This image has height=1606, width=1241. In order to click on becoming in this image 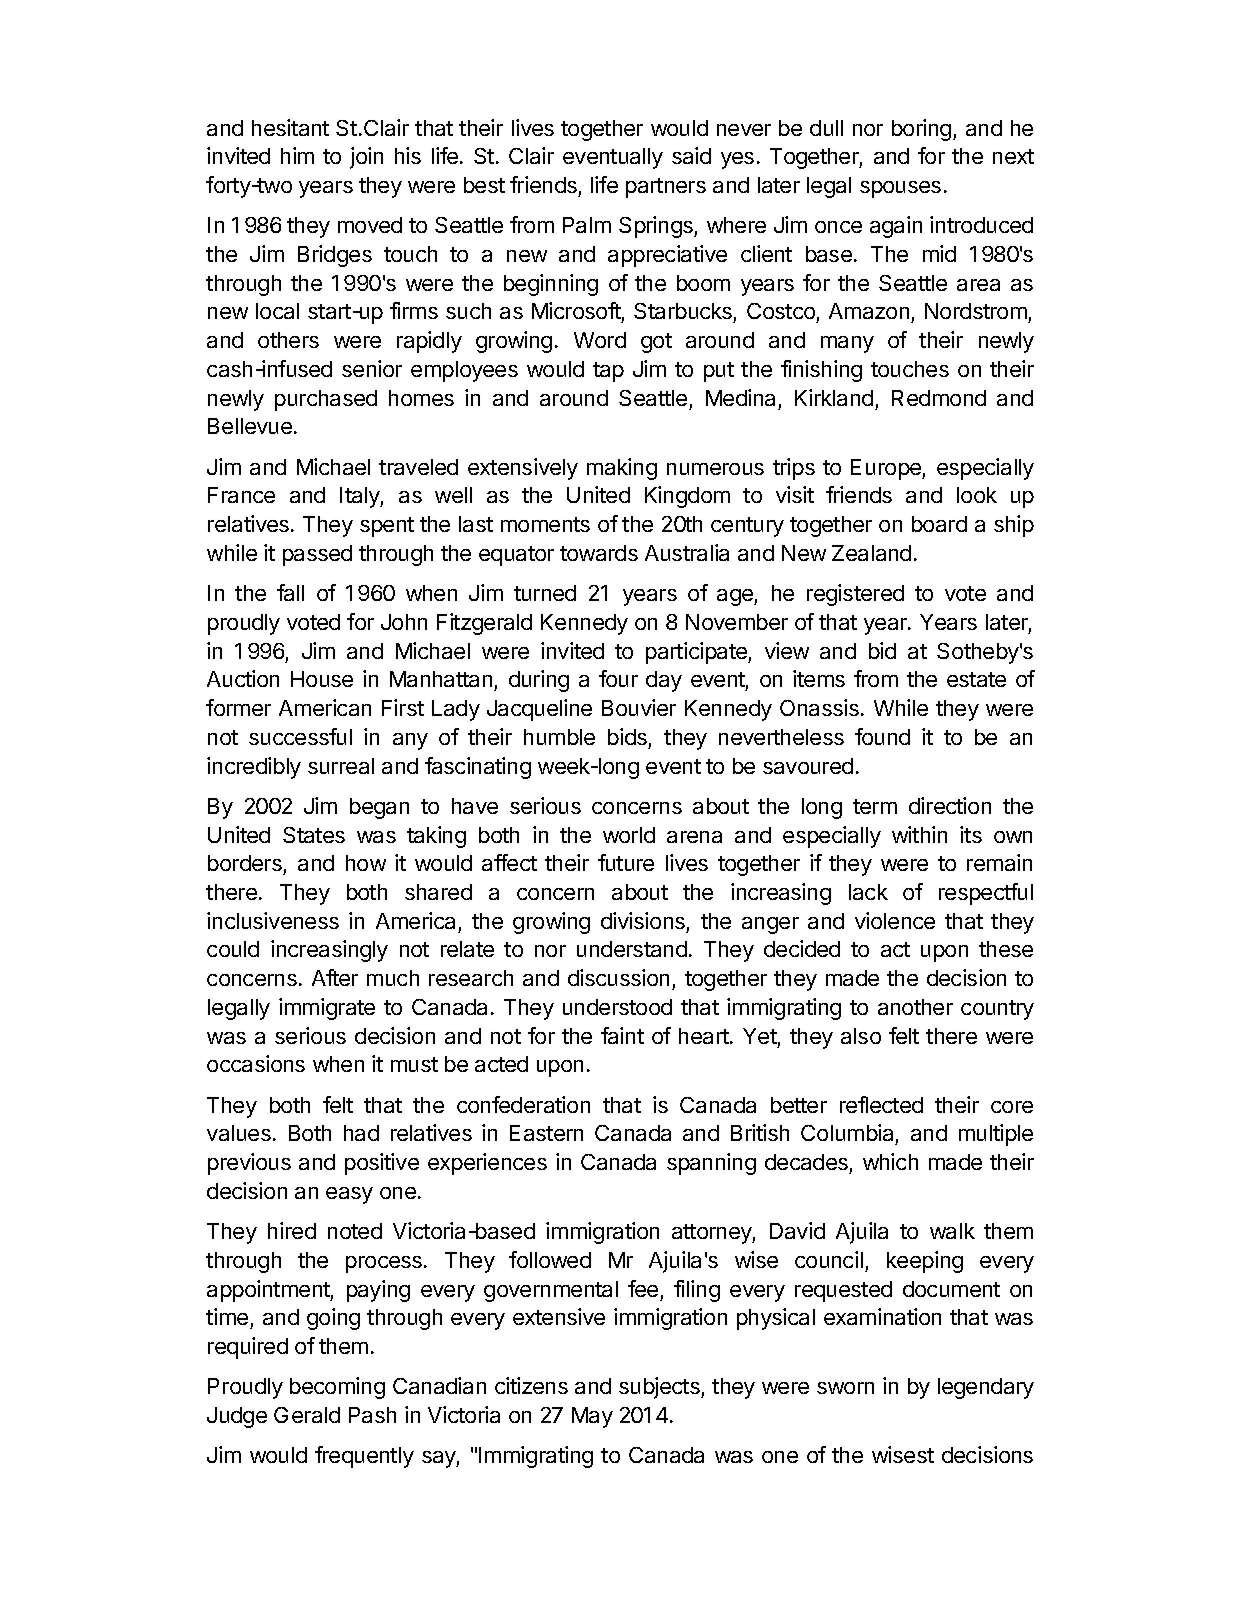, I will do `click(337, 1388)`.
